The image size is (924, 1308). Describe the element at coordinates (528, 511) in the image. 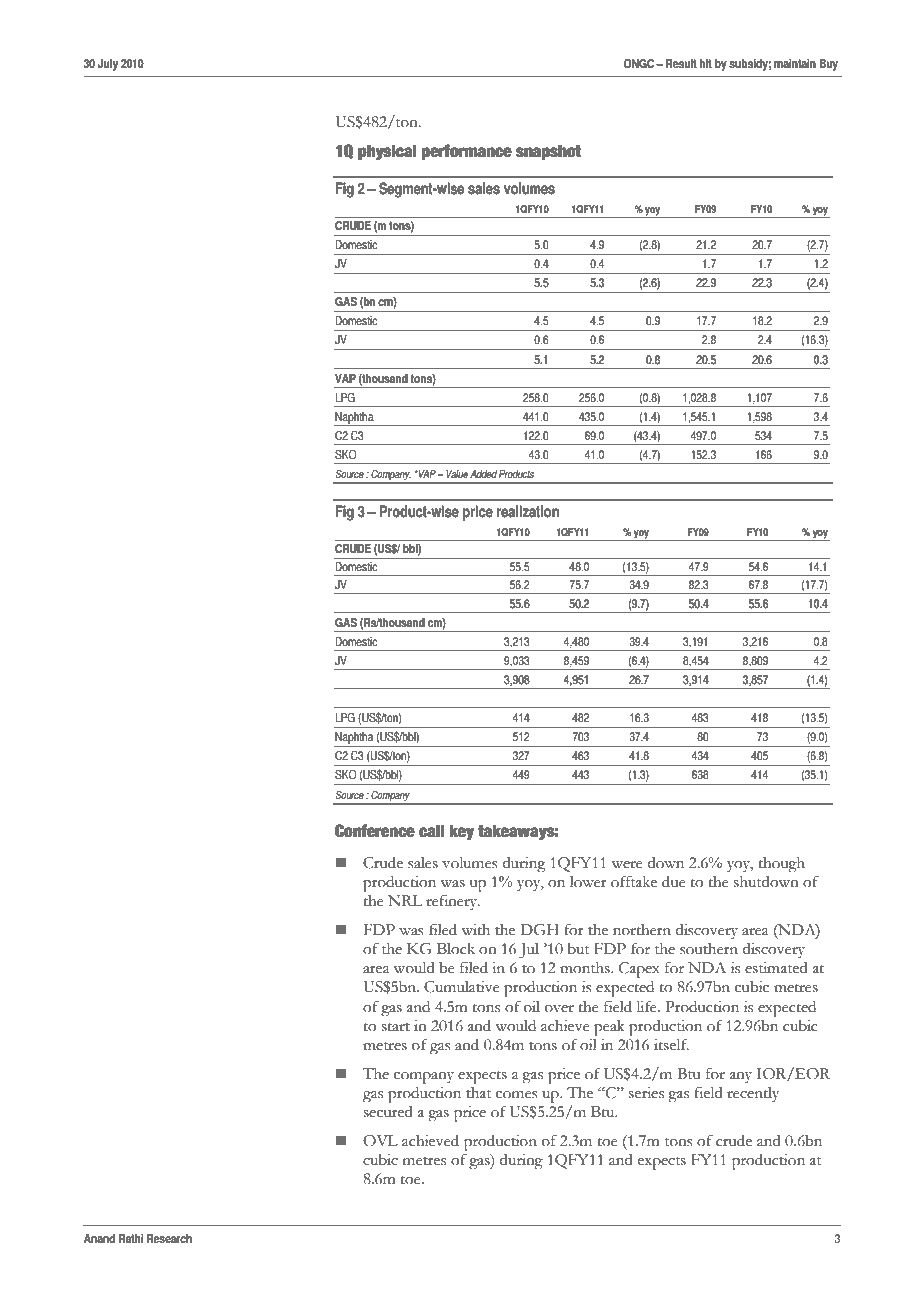

I see `realization` at that location.
